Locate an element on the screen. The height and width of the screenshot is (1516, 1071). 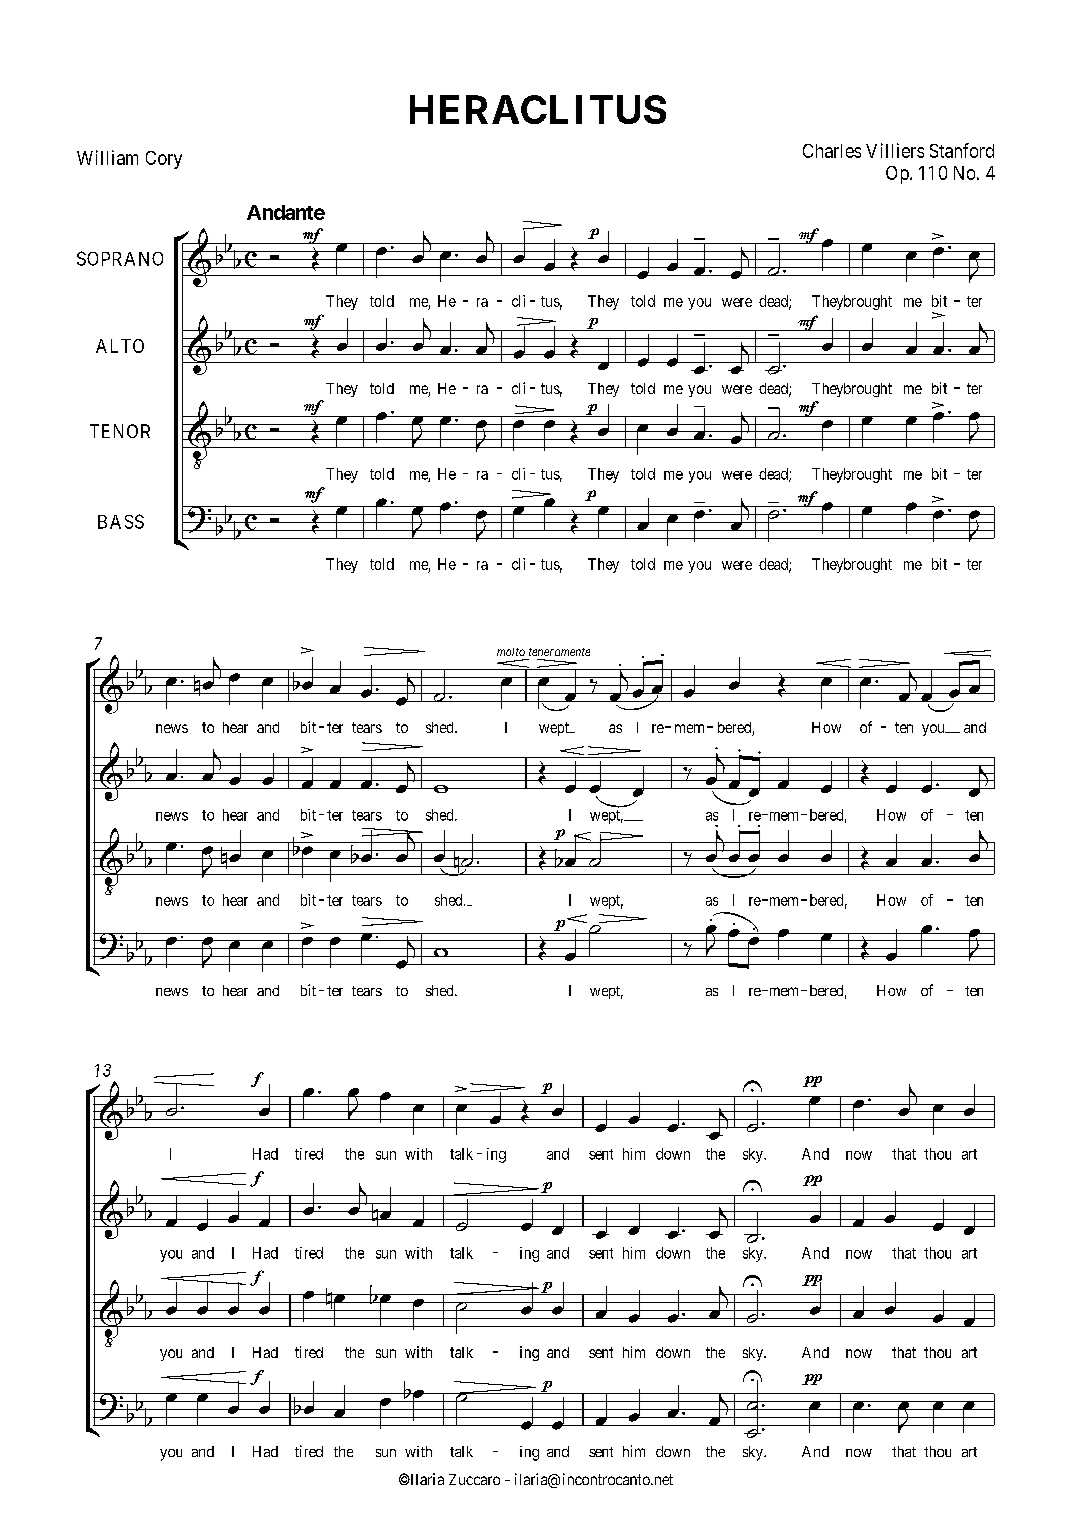
Charles is located at coordinates (832, 151).
